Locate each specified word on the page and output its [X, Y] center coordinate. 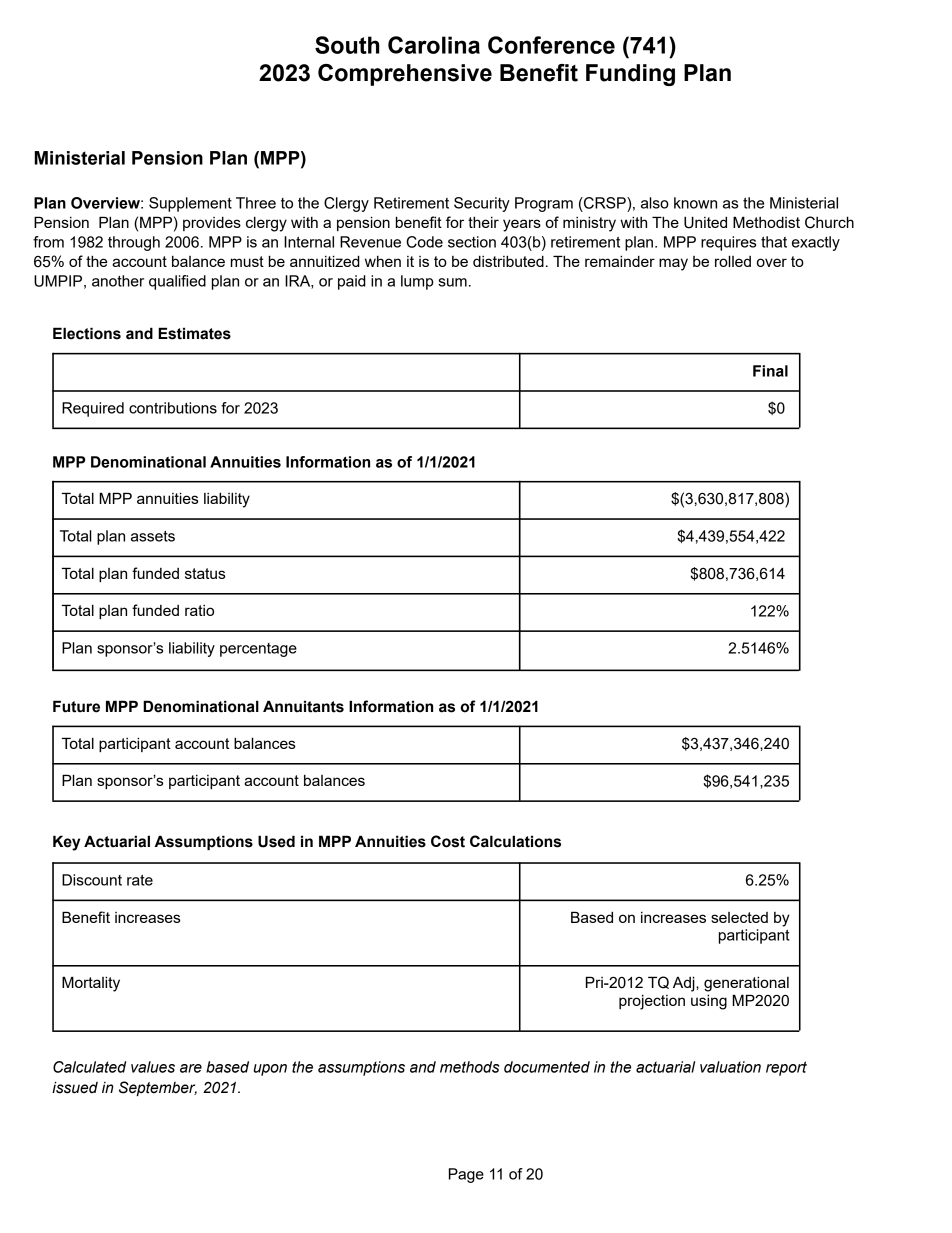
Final [770, 371]
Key [66, 843]
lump [417, 282]
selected [739, 917]
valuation [730, 1067]
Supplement [190, 204]
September [158, 1088]
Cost [448, 841]
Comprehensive [405, 75]
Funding [630, 75]
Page [466, 1175]
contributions [173, 408]
